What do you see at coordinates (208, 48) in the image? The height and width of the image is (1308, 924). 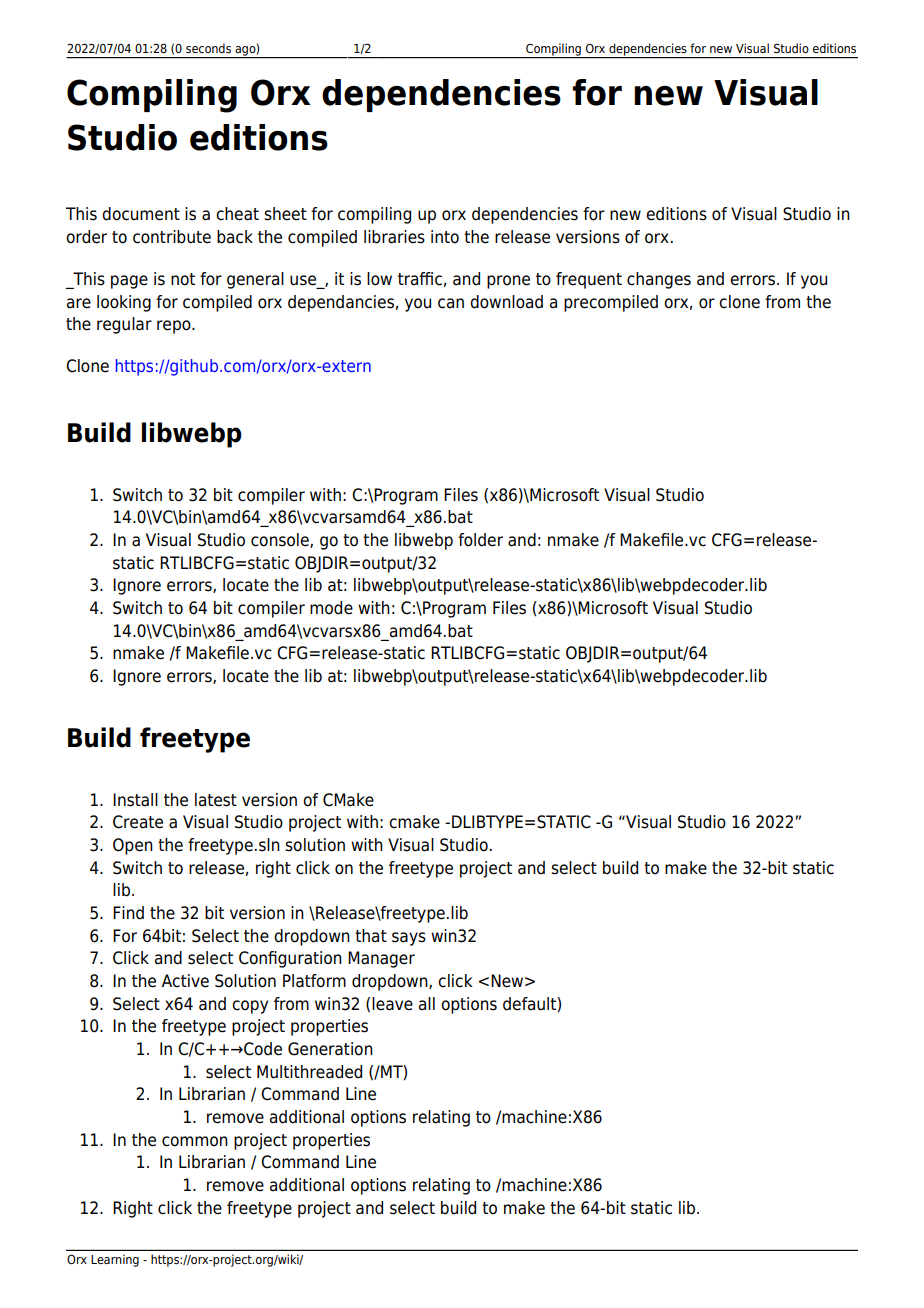 I see `seconds` at bounding box center [208, 48].
